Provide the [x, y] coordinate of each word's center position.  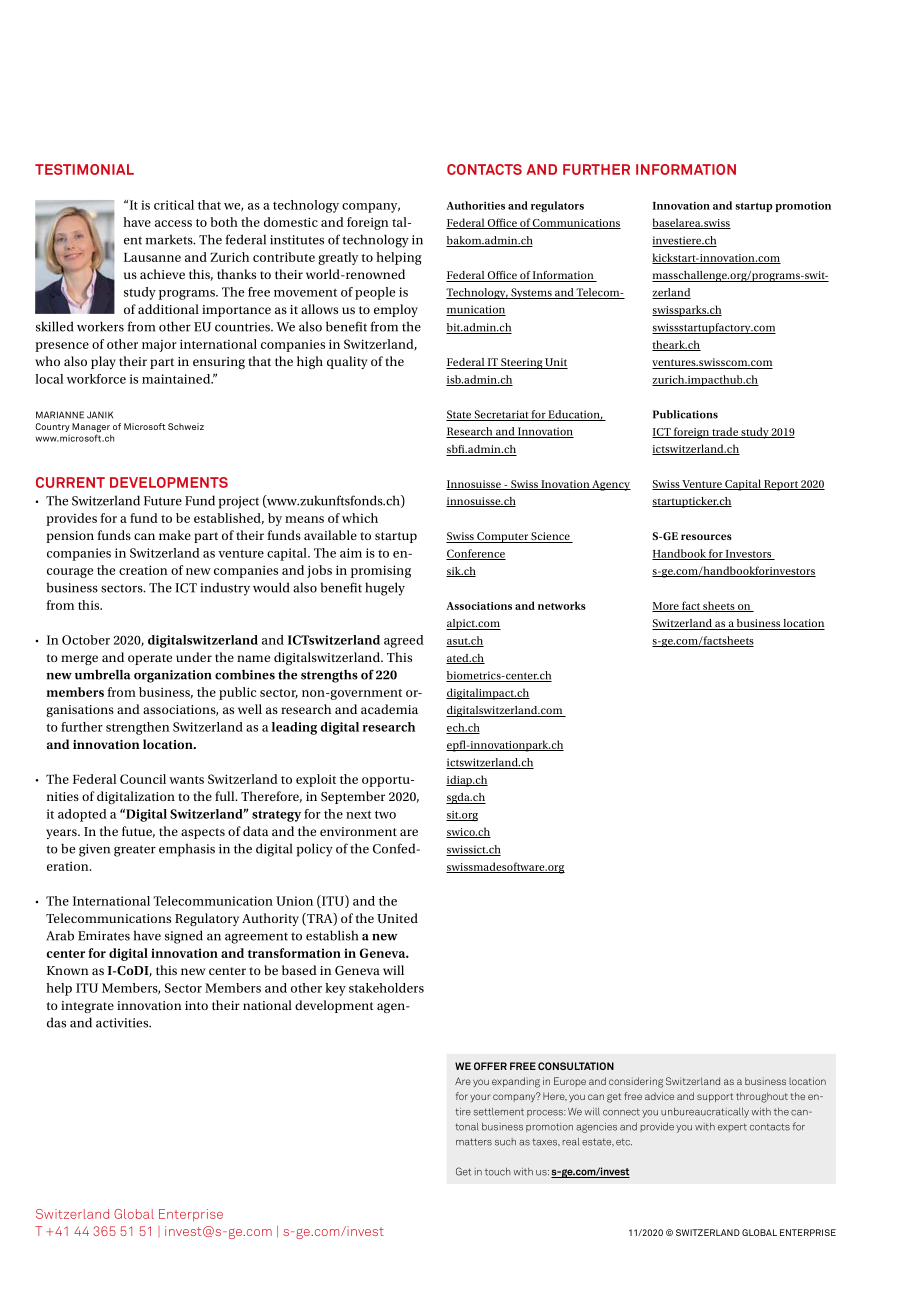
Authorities [475, 205]
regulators [557, 206]
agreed [404, 641]
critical [174, 205]
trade [725, 432]
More [666, 607]
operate [150, 659]
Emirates [104, 936]
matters [474, 1142]
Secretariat [501, 415]
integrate [87, 1007]
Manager [91, 429]
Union [294, 901]
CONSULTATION [576, 1066]
